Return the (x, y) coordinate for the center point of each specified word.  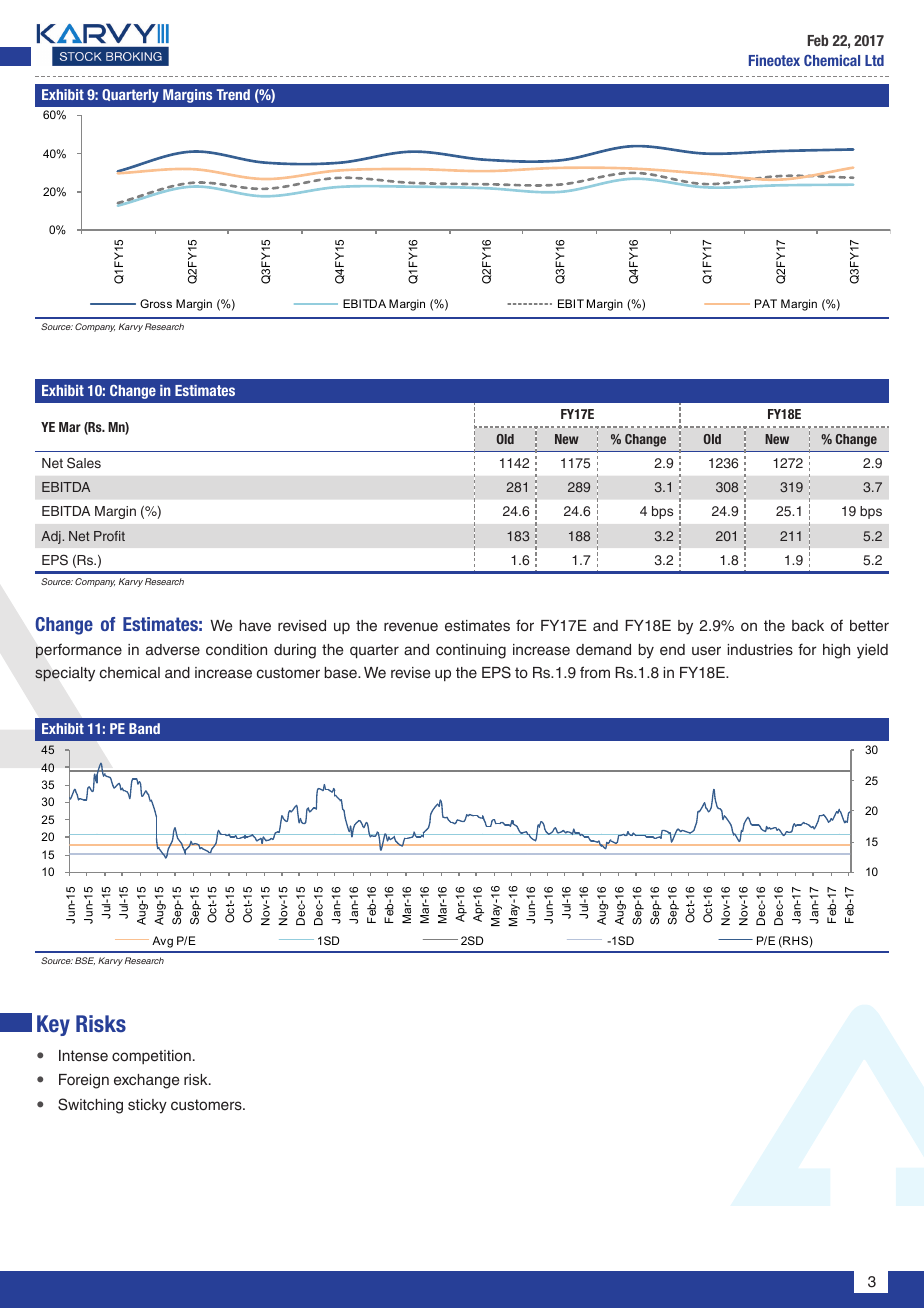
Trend (233, 94)
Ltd (874, 60)
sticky (147, 1106)
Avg (162, 942)
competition (151, 1057)
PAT (766, 303)
